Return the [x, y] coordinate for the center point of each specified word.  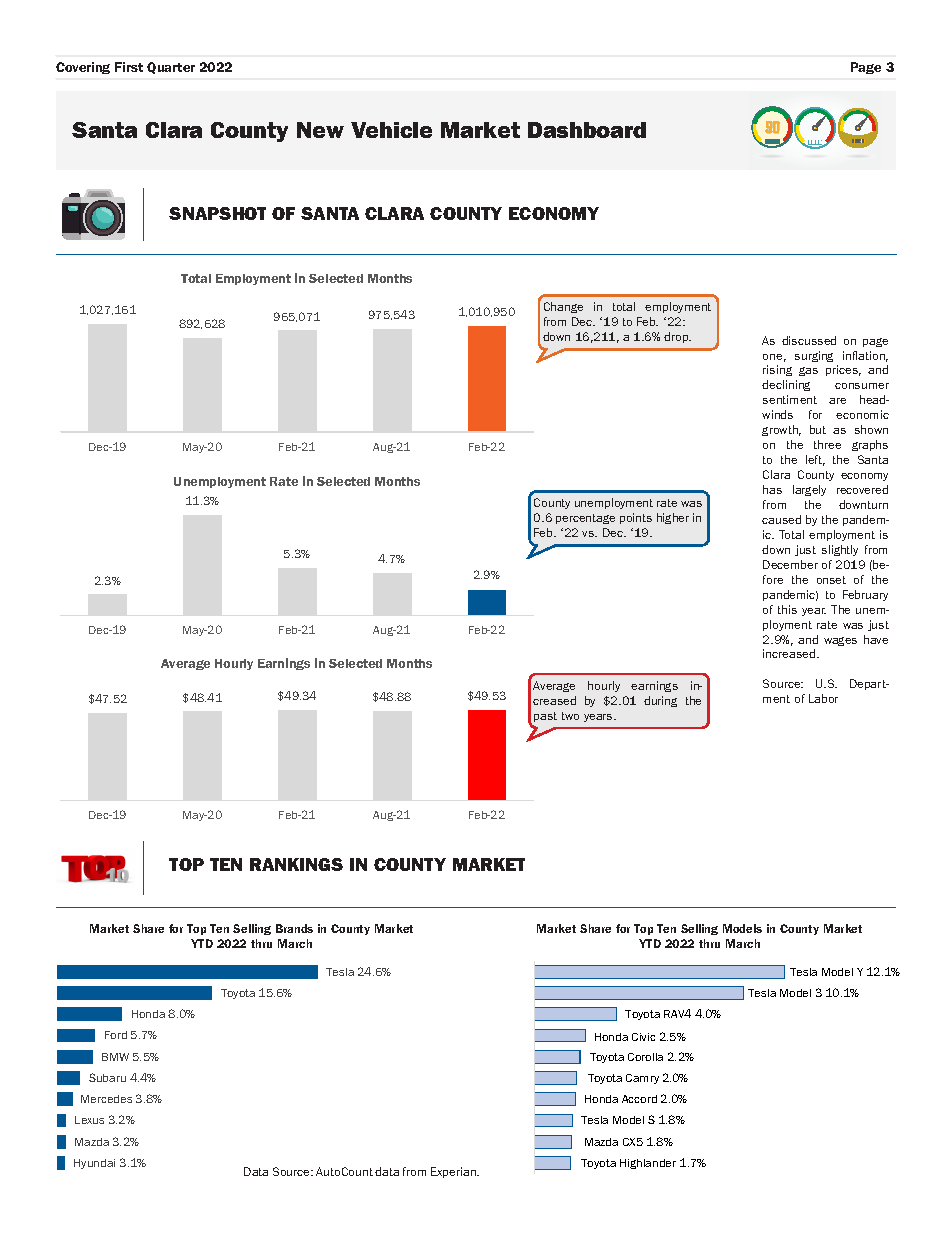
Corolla [645, 1057]
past [545, 717]
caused [781, 519]
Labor [823, 698]
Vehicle [391, 130]
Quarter [171, 68]
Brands [294, 928]
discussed [809, 340]
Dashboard [587, 130]
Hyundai [94, 1164]
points [636, 518]
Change [563, 307]
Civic [643, 1037]
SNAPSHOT [217, 213]
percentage [585, 519]
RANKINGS [296, 864]
